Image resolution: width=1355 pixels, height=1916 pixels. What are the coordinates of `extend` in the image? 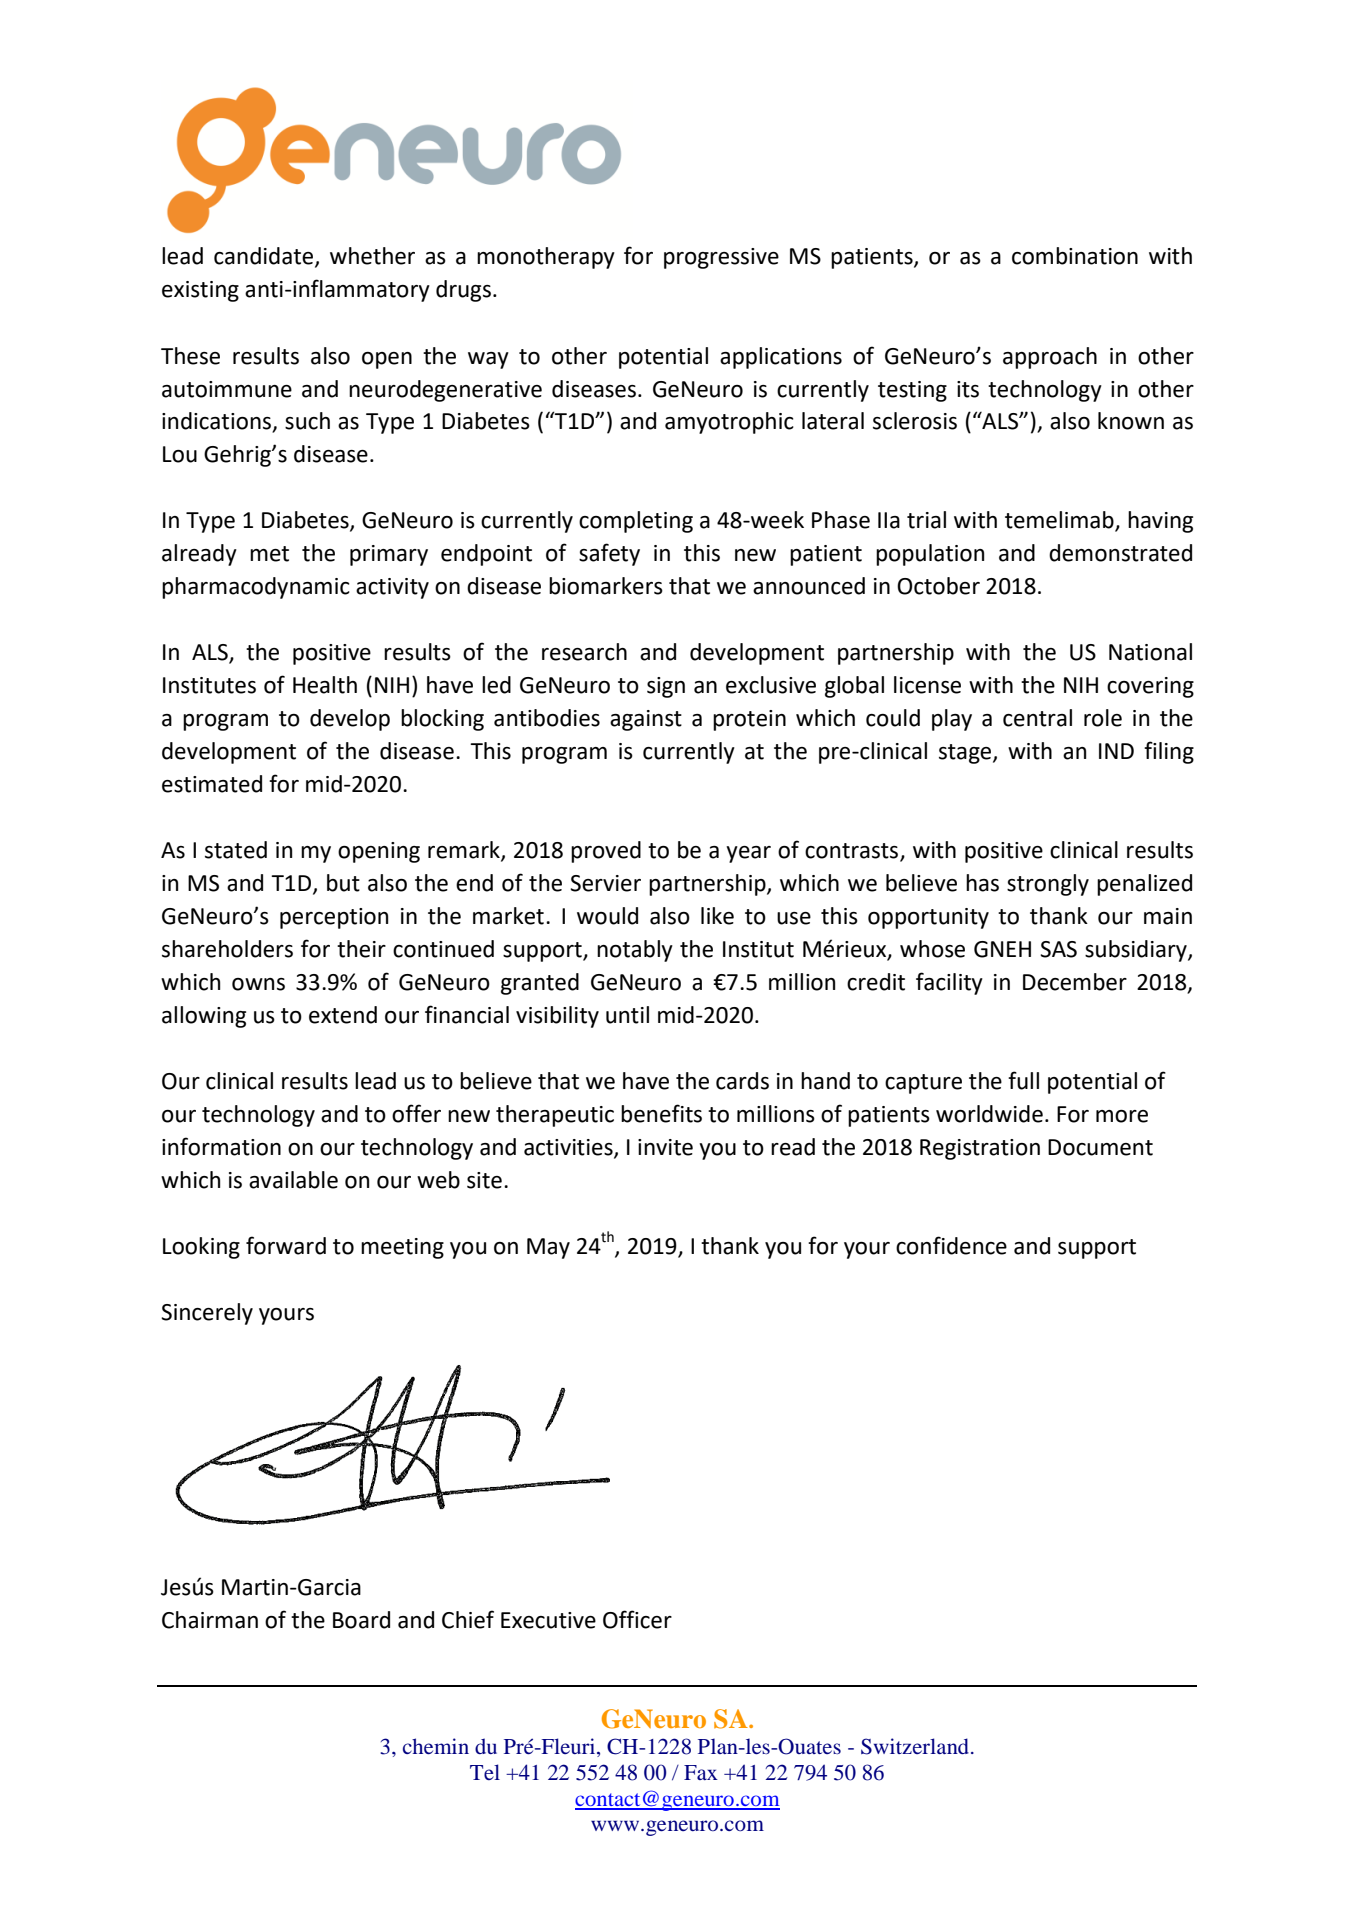 It's located at (343, 1015).
